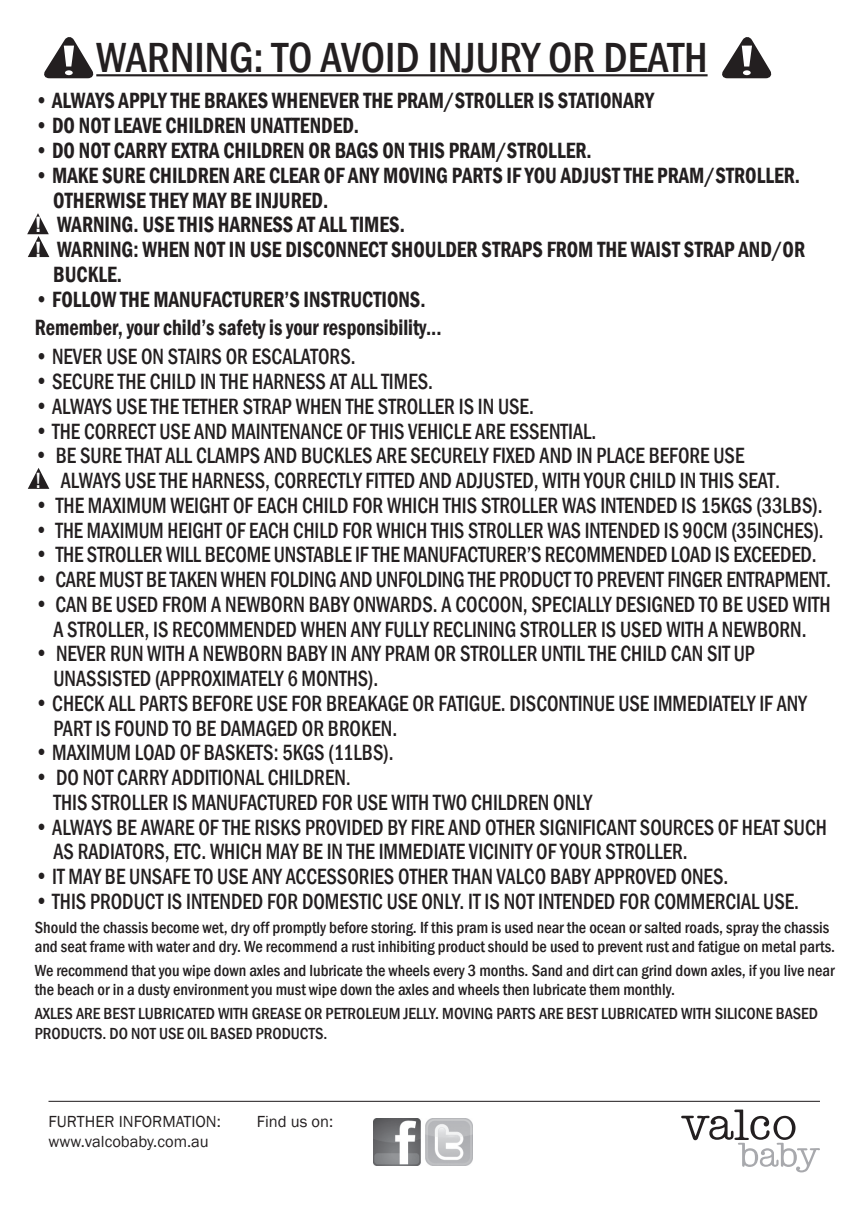  Describe the element at coordinates (486, 59) in the document. I see `injury` at that location.
